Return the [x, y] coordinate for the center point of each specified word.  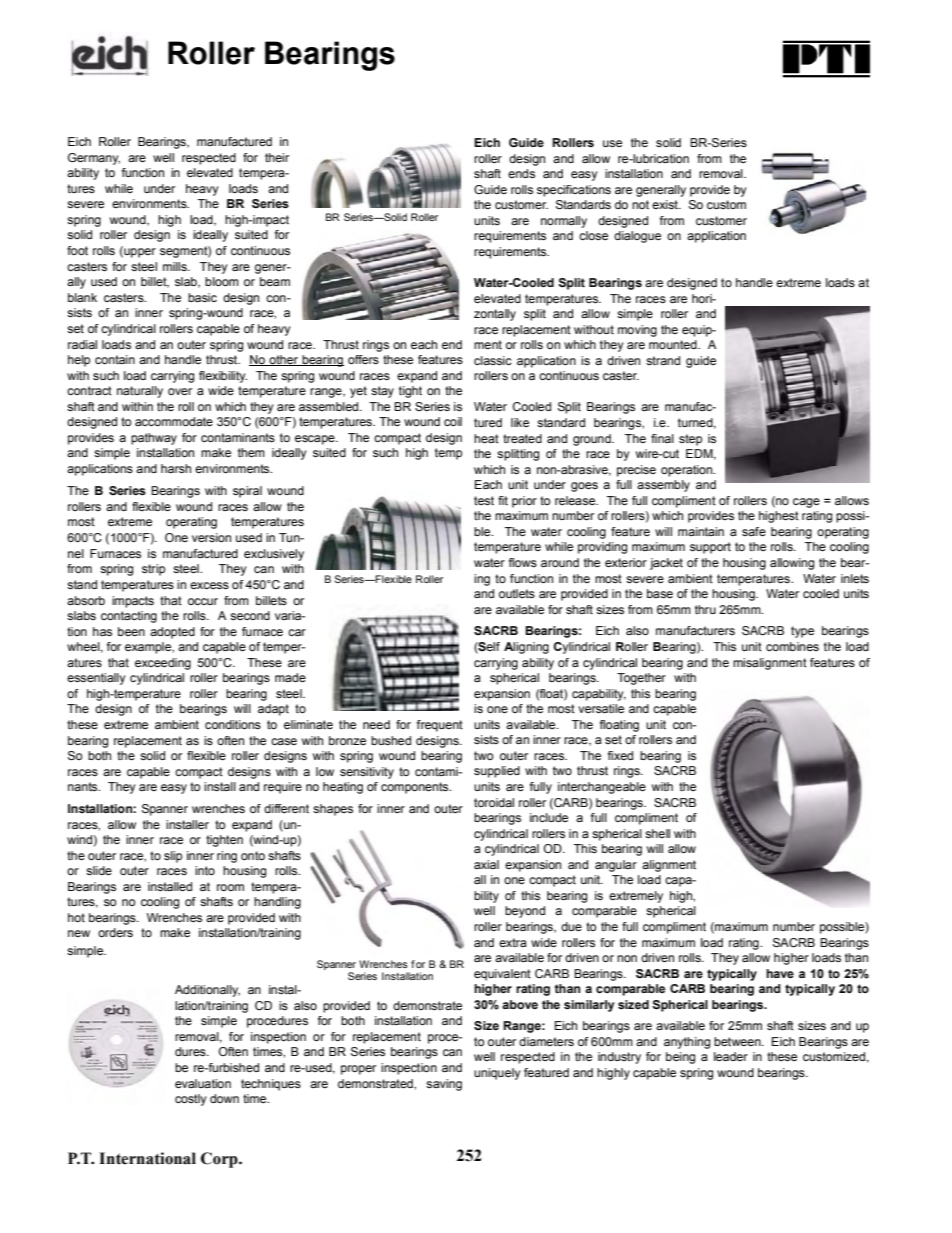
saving [444, 1085]
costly [191, 1100]
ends [521, 173]
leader [731, 1056]
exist [666, 204]
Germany [94, 159]
